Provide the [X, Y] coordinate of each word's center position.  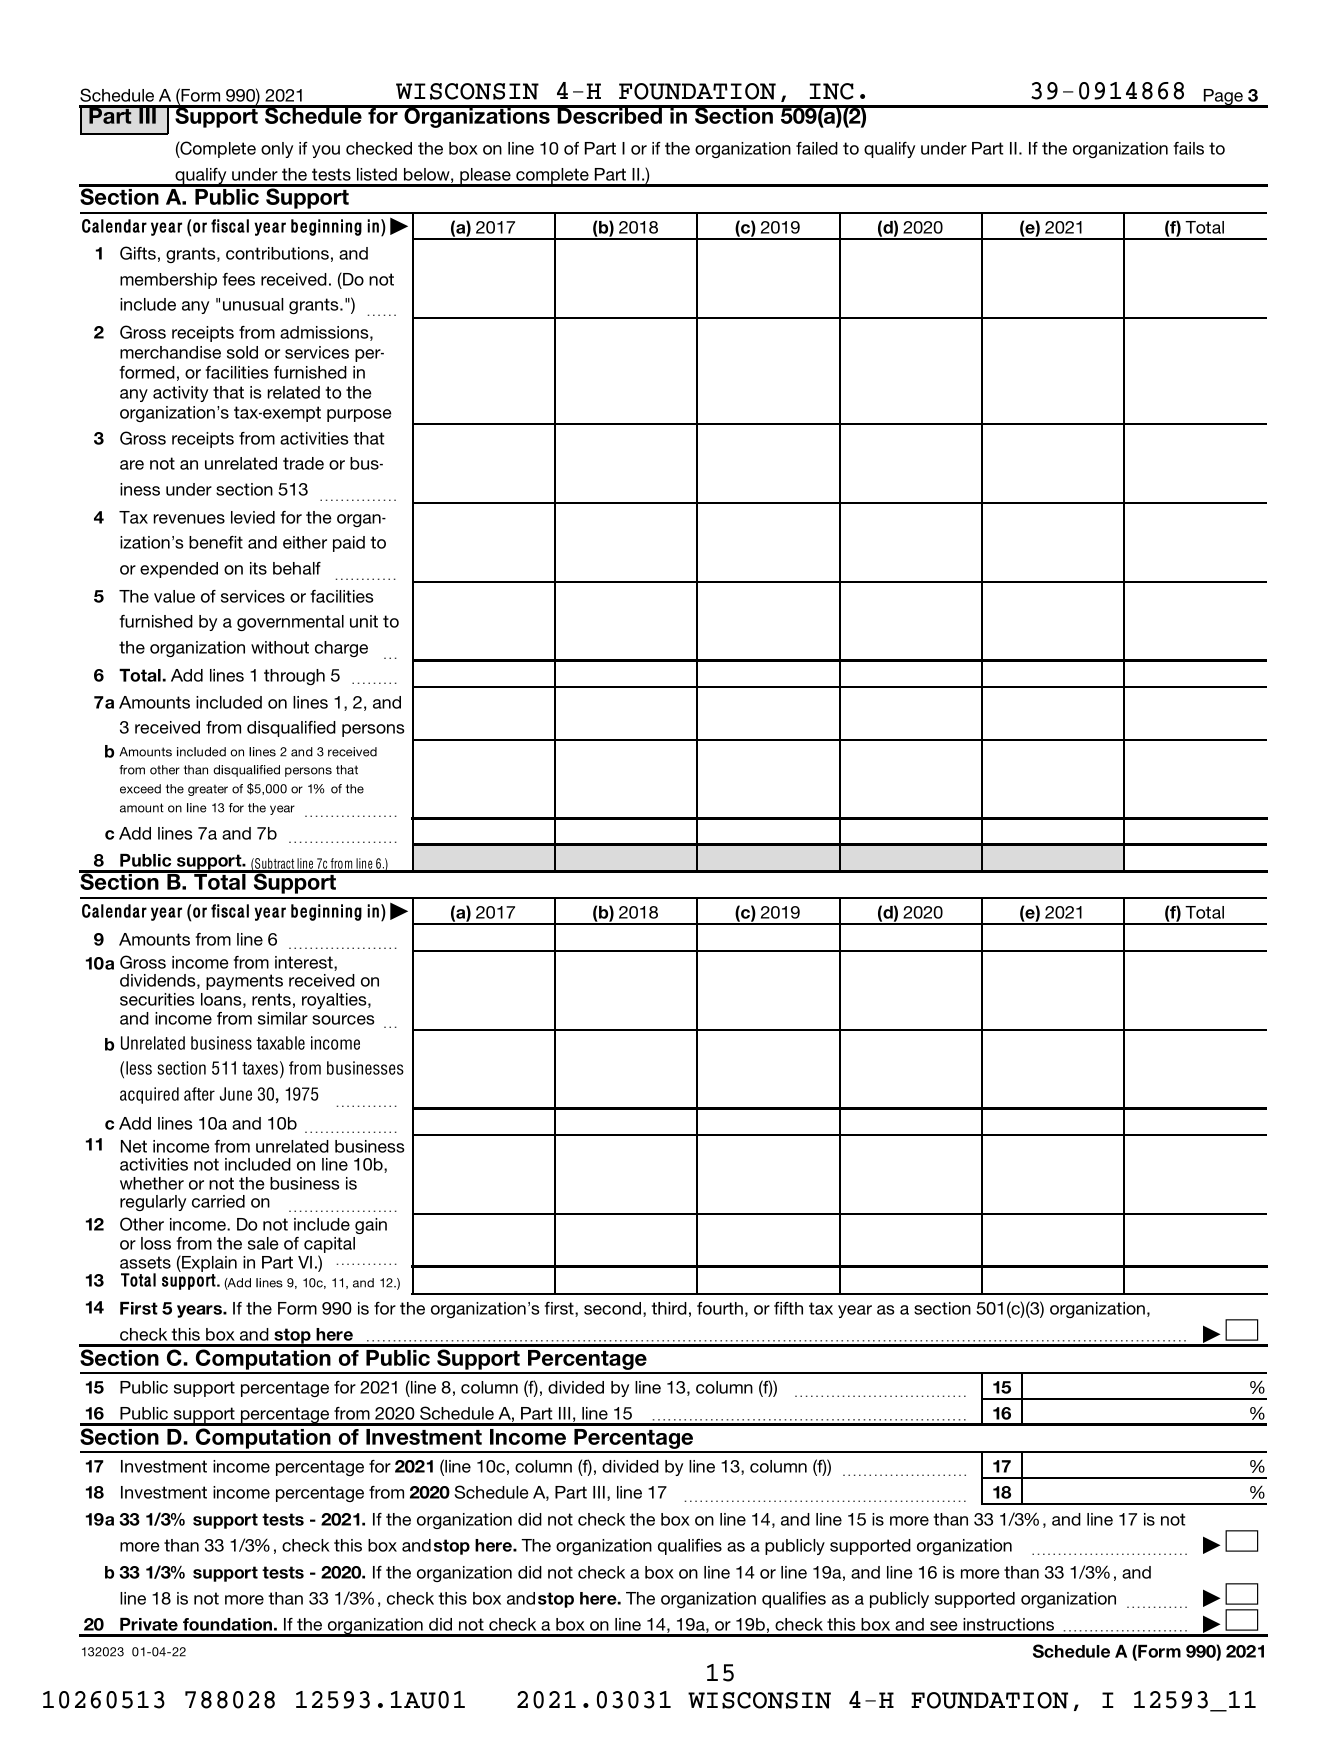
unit [364, 621]
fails [1188, 148]
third [669, 1308]
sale [263, 1243]
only [277, 150]
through [294, 677]
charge [341, 649]
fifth [788, 1308]
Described [610, 115]
